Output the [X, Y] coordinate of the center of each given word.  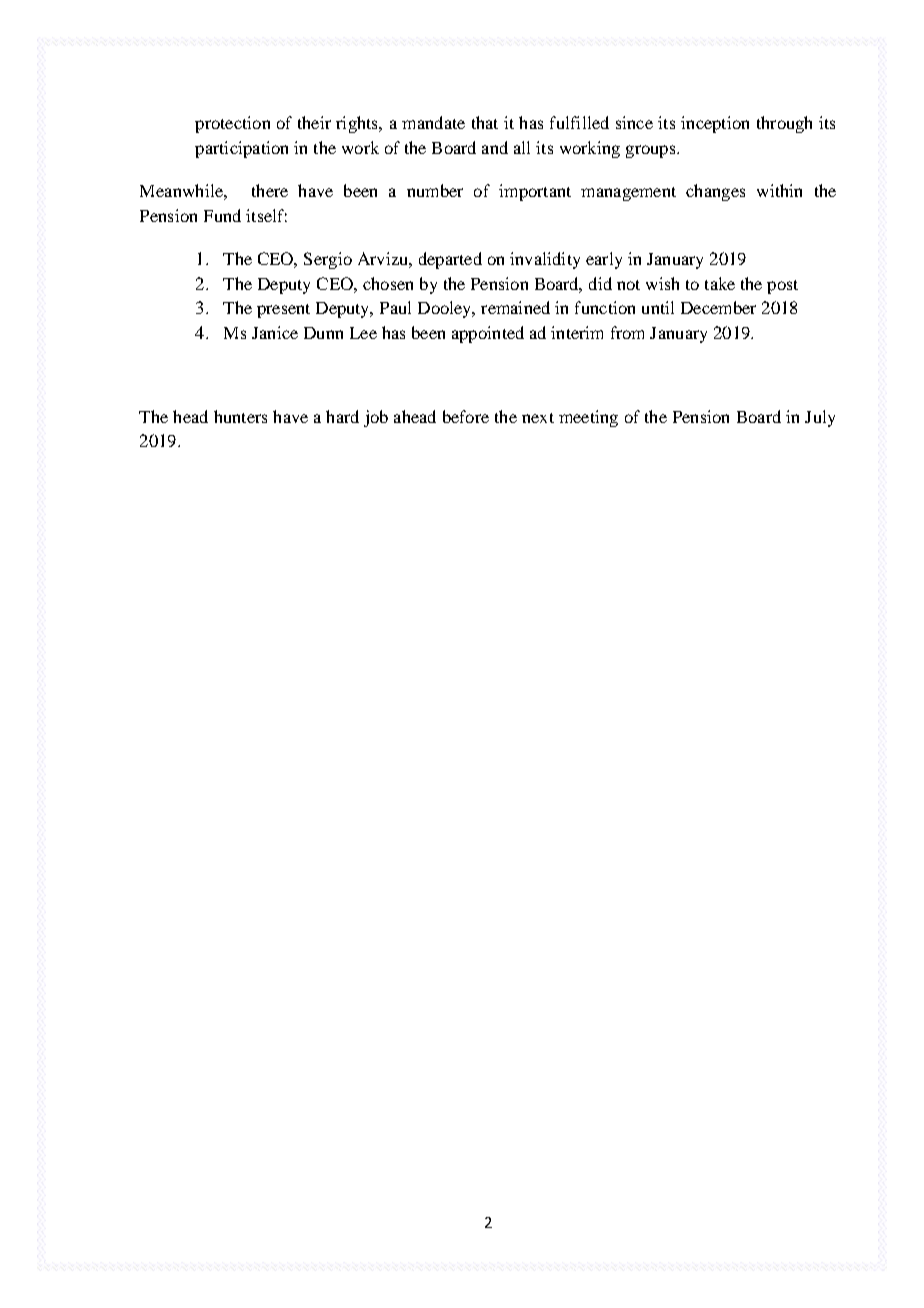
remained [515, 307]
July [820, 418]
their [314, 122]
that [485, 122]
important [535, 192]
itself [266, 215]
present [283, 311]
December [718, 307]
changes [715, 192]
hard [342, 416]
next [538, 418]
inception [715, 124]
